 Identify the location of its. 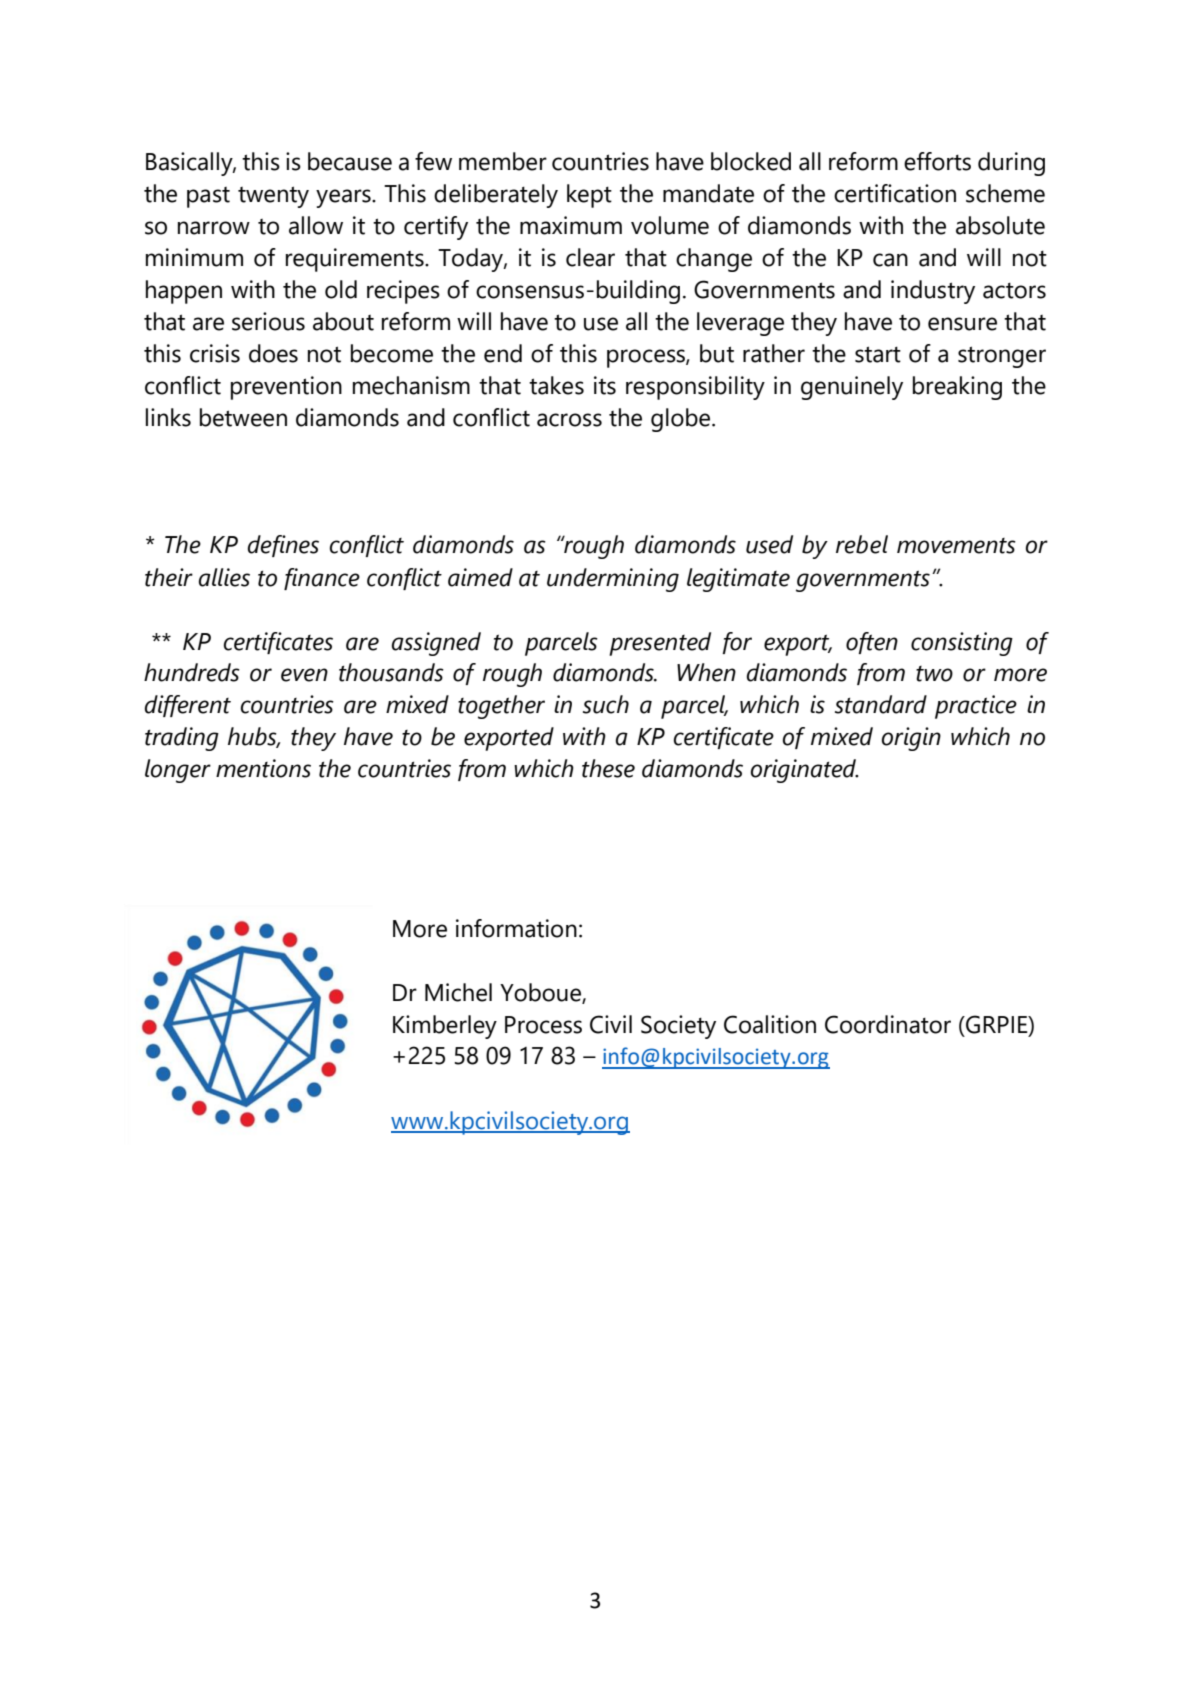
(605, 385).
